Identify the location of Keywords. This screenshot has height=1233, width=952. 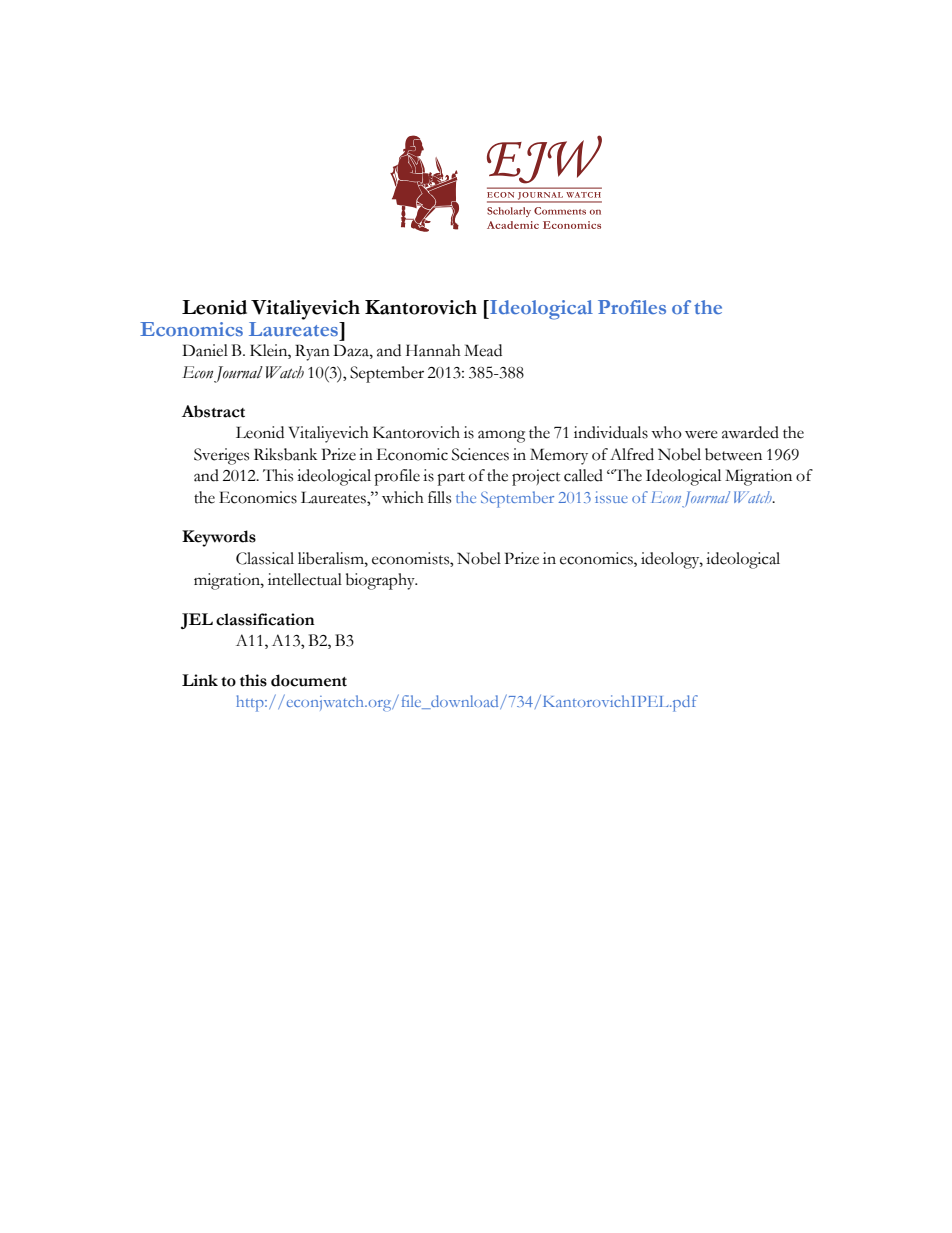
(219, 538).
